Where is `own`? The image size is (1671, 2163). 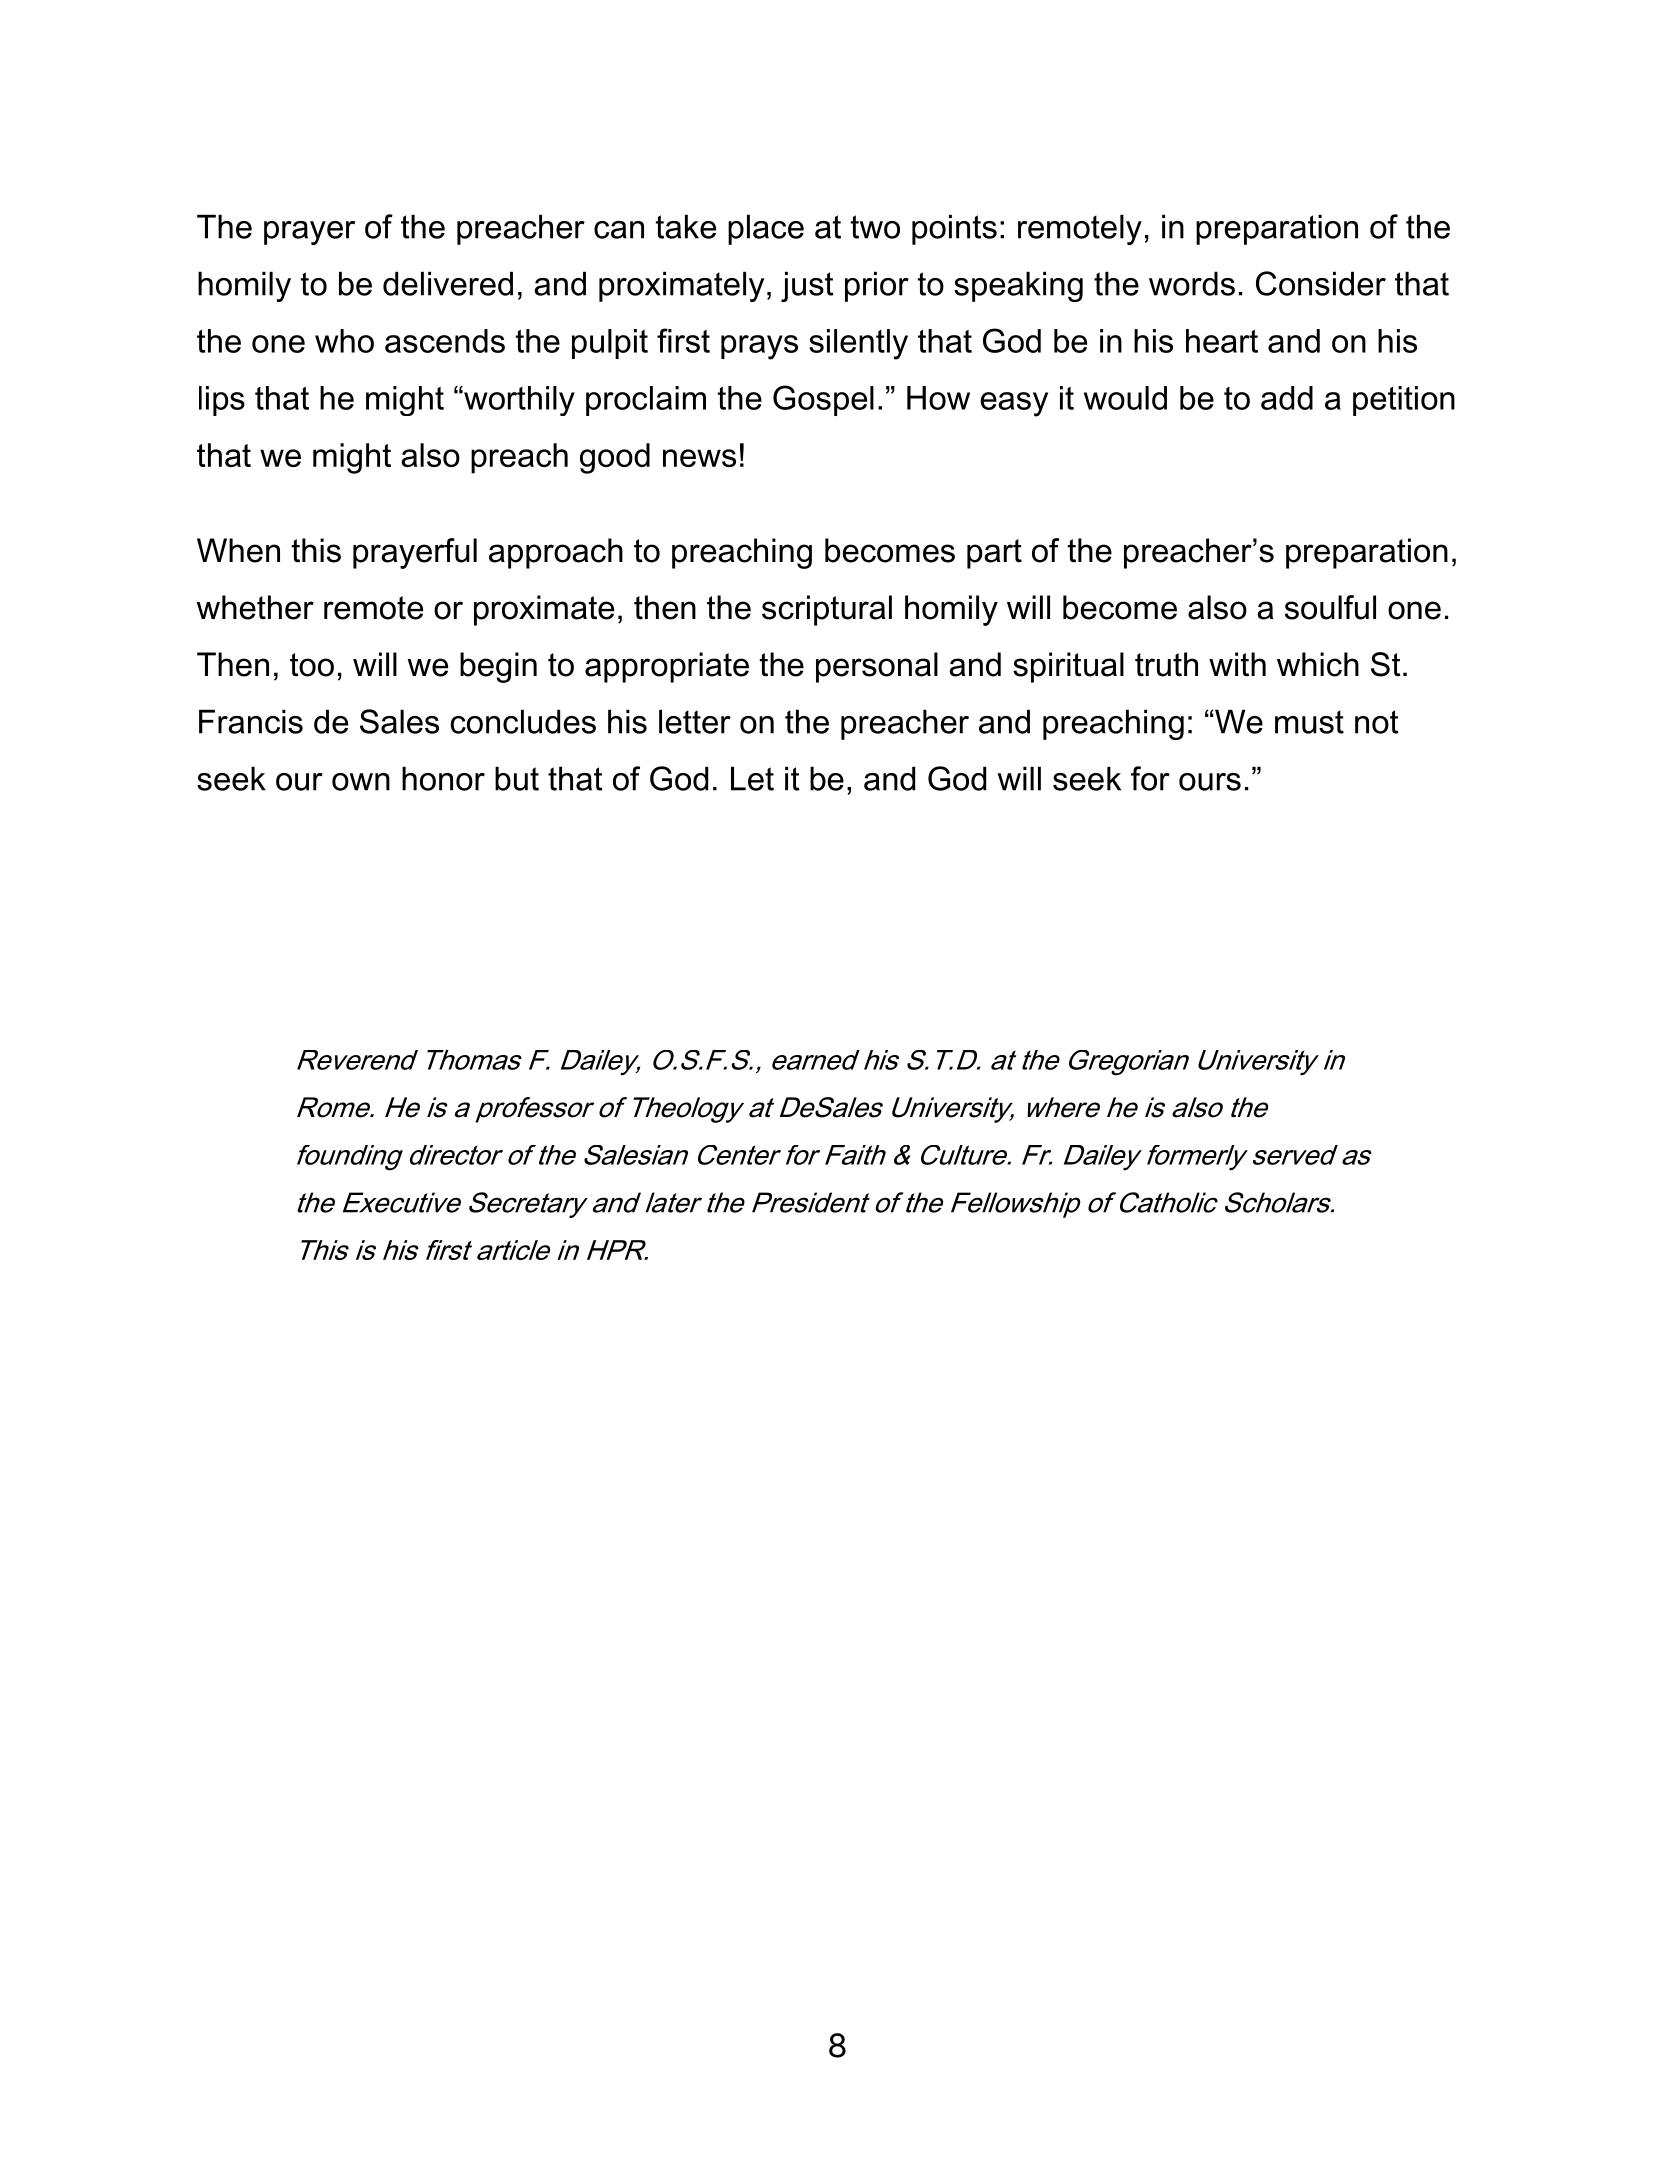 own is located at coordinates (361, 782).
